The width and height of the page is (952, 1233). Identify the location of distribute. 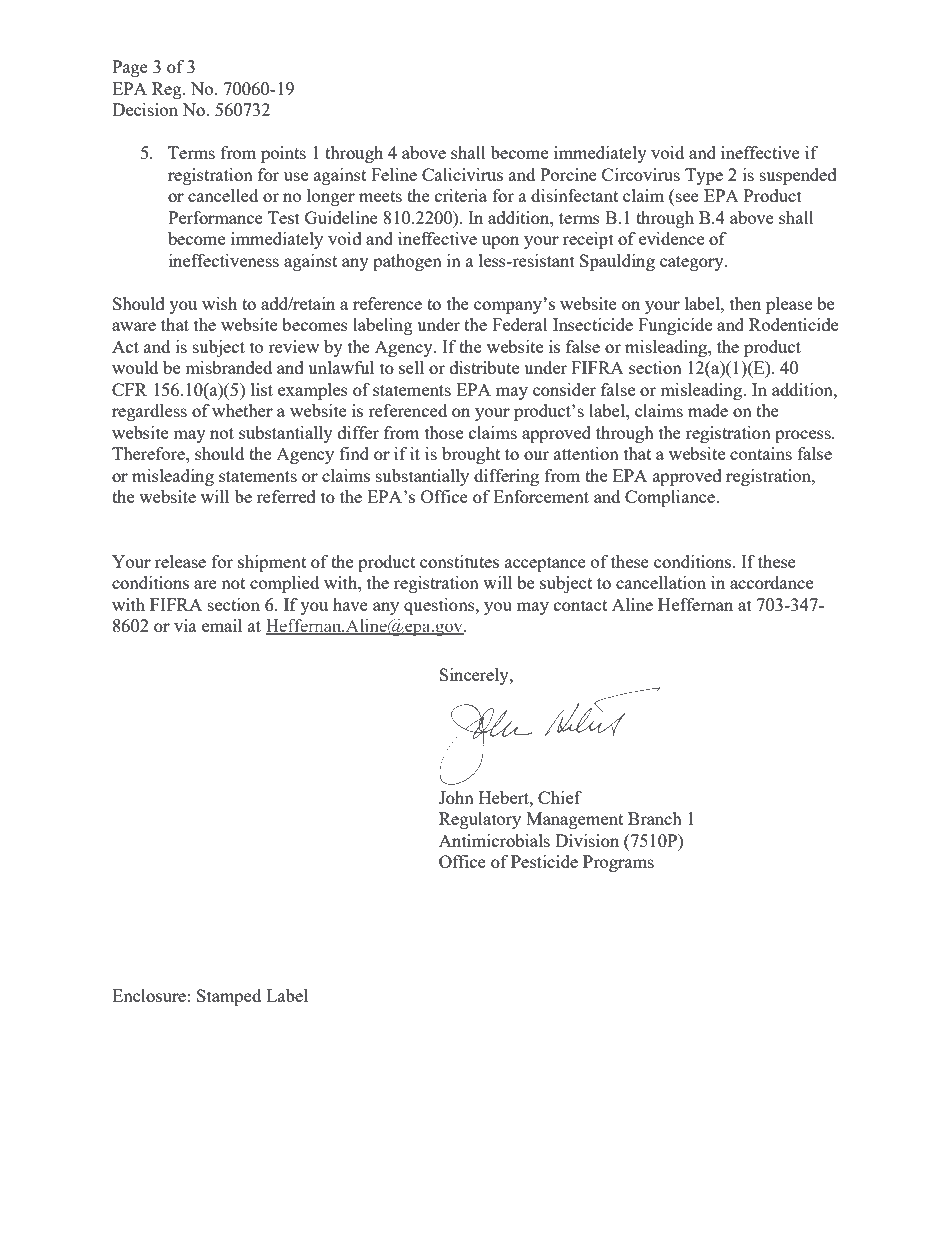
(484, 367).
